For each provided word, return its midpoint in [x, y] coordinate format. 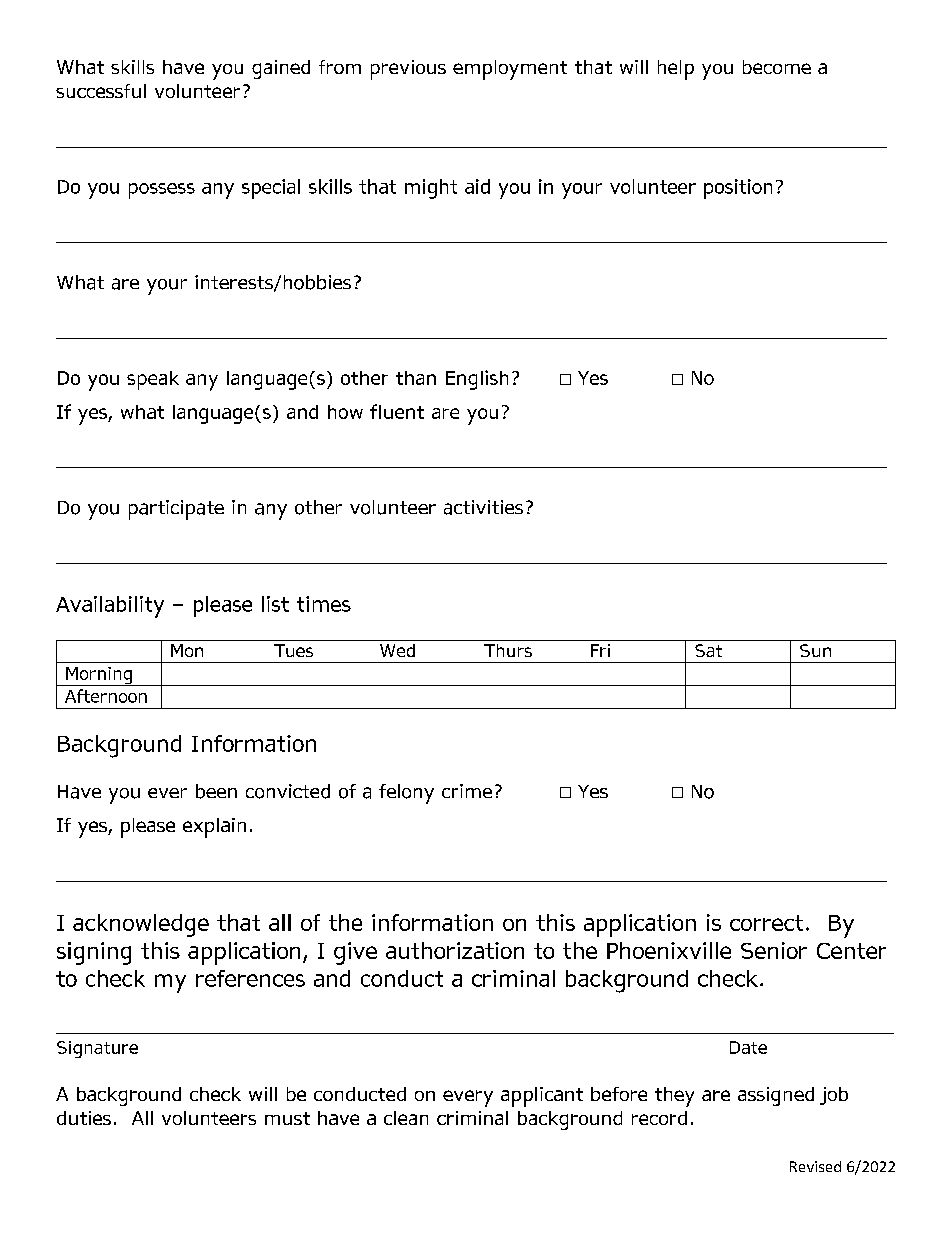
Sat [708, 650]
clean [406, 1118]
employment [510, 70]
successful [101, 91]
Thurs [508, 650]
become [777, 67]
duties [84, 1118]
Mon [187, 650]
